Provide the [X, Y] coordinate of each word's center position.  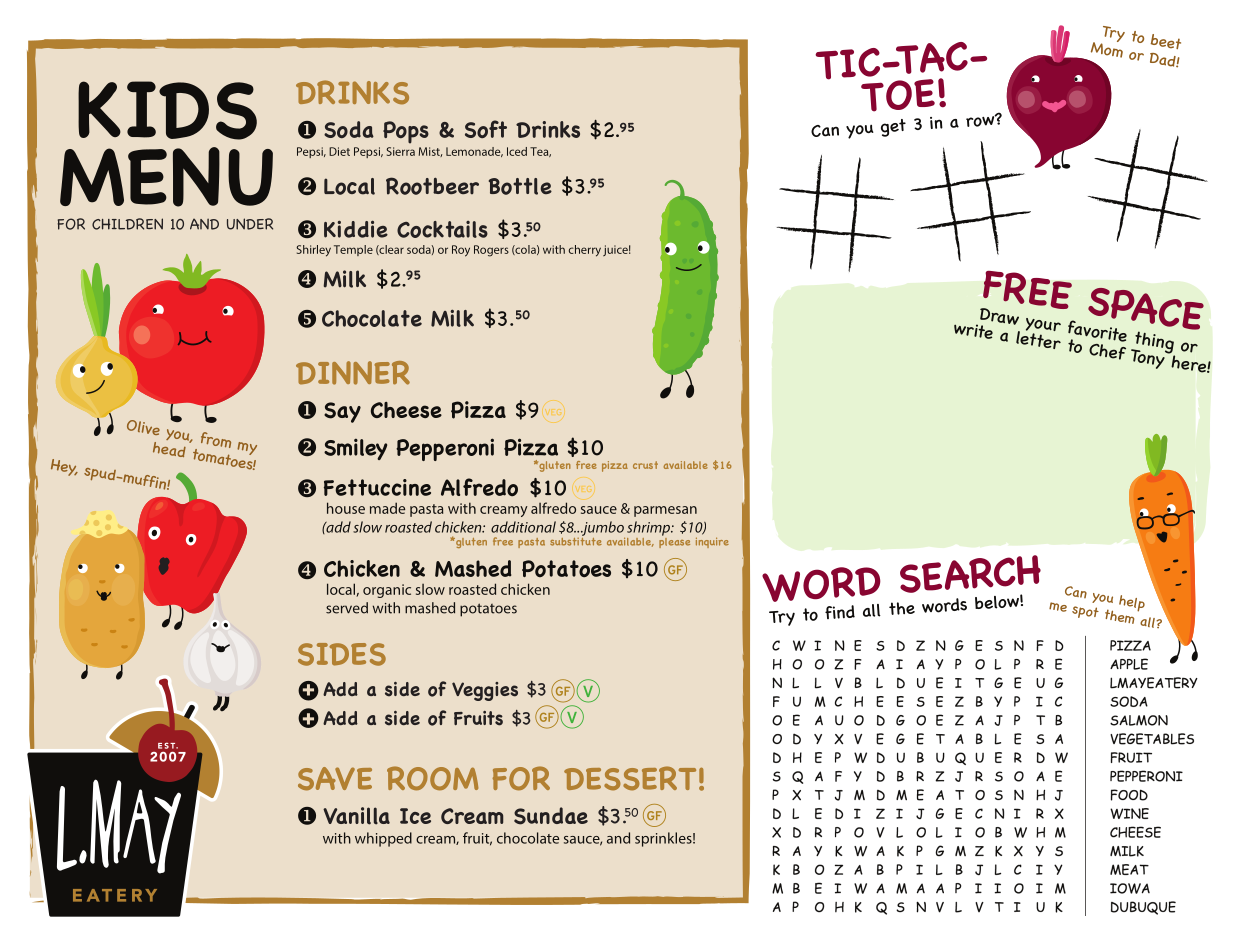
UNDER [250, 224]
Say [342, 412]
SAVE [335, 779]
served [347, 608]
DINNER [353, 373]
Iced [517, 151]
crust [645, 465]
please [674, 541]
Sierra [400, 151]
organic [387, 591]
